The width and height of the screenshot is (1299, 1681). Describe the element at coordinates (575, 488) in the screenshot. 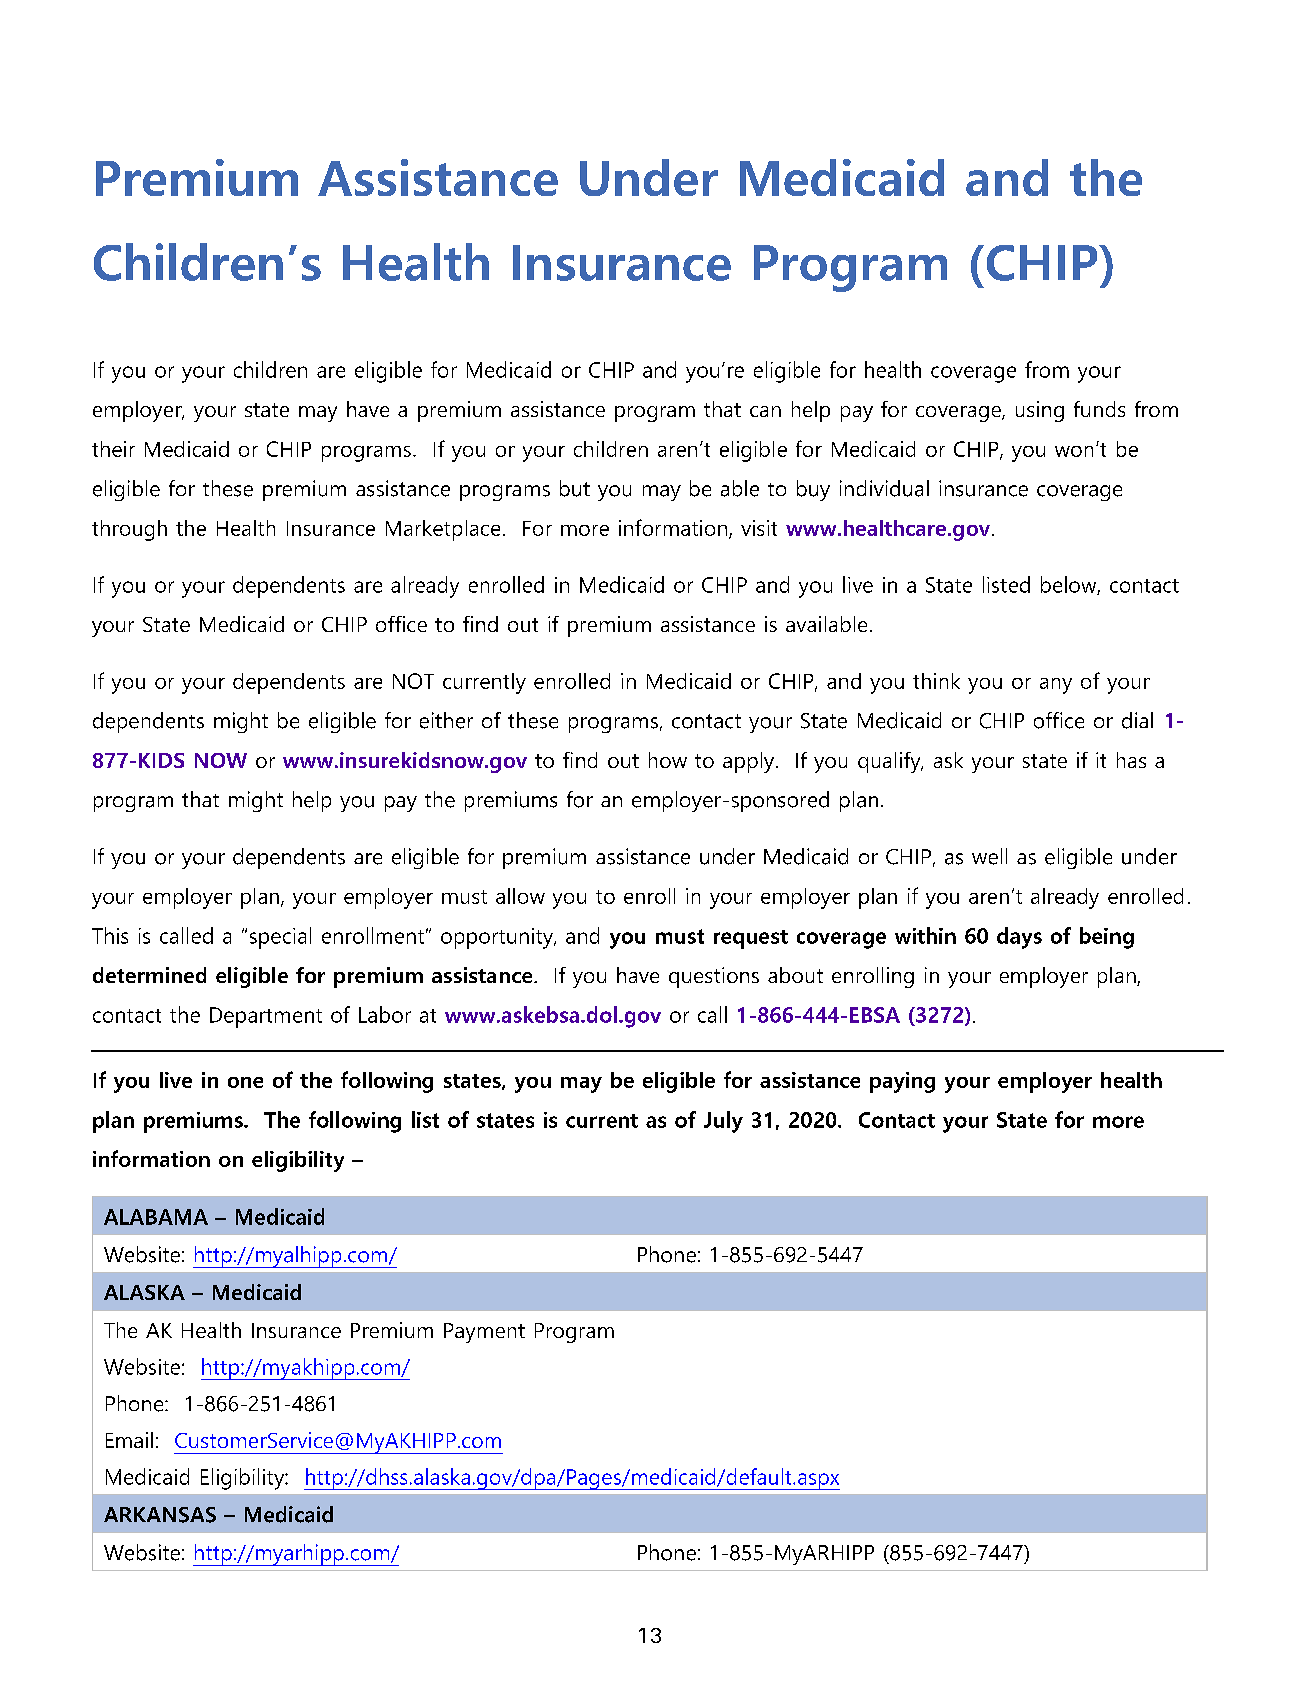

I see `but` at that location.
